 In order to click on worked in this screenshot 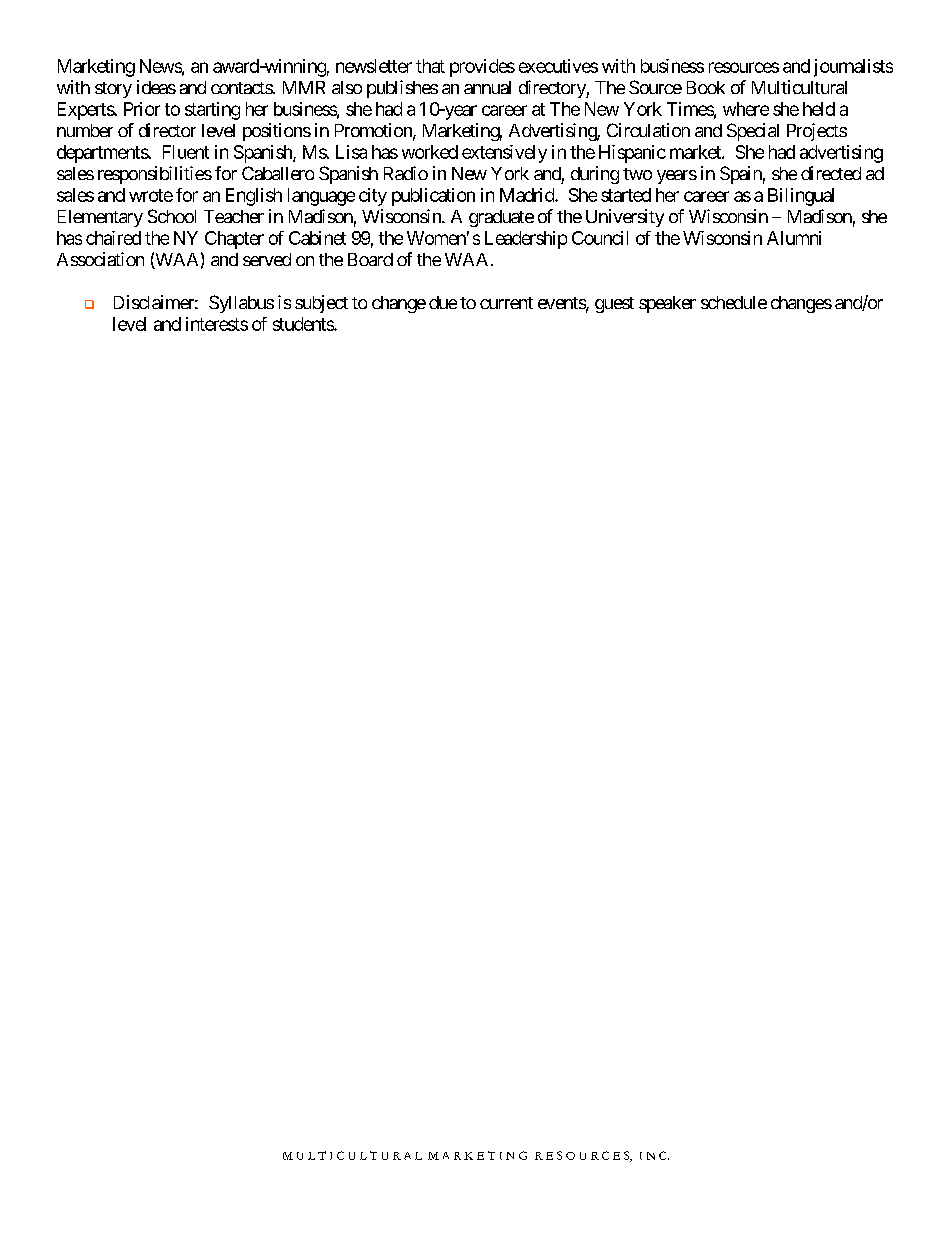, I will do `click(430, 152)`.
